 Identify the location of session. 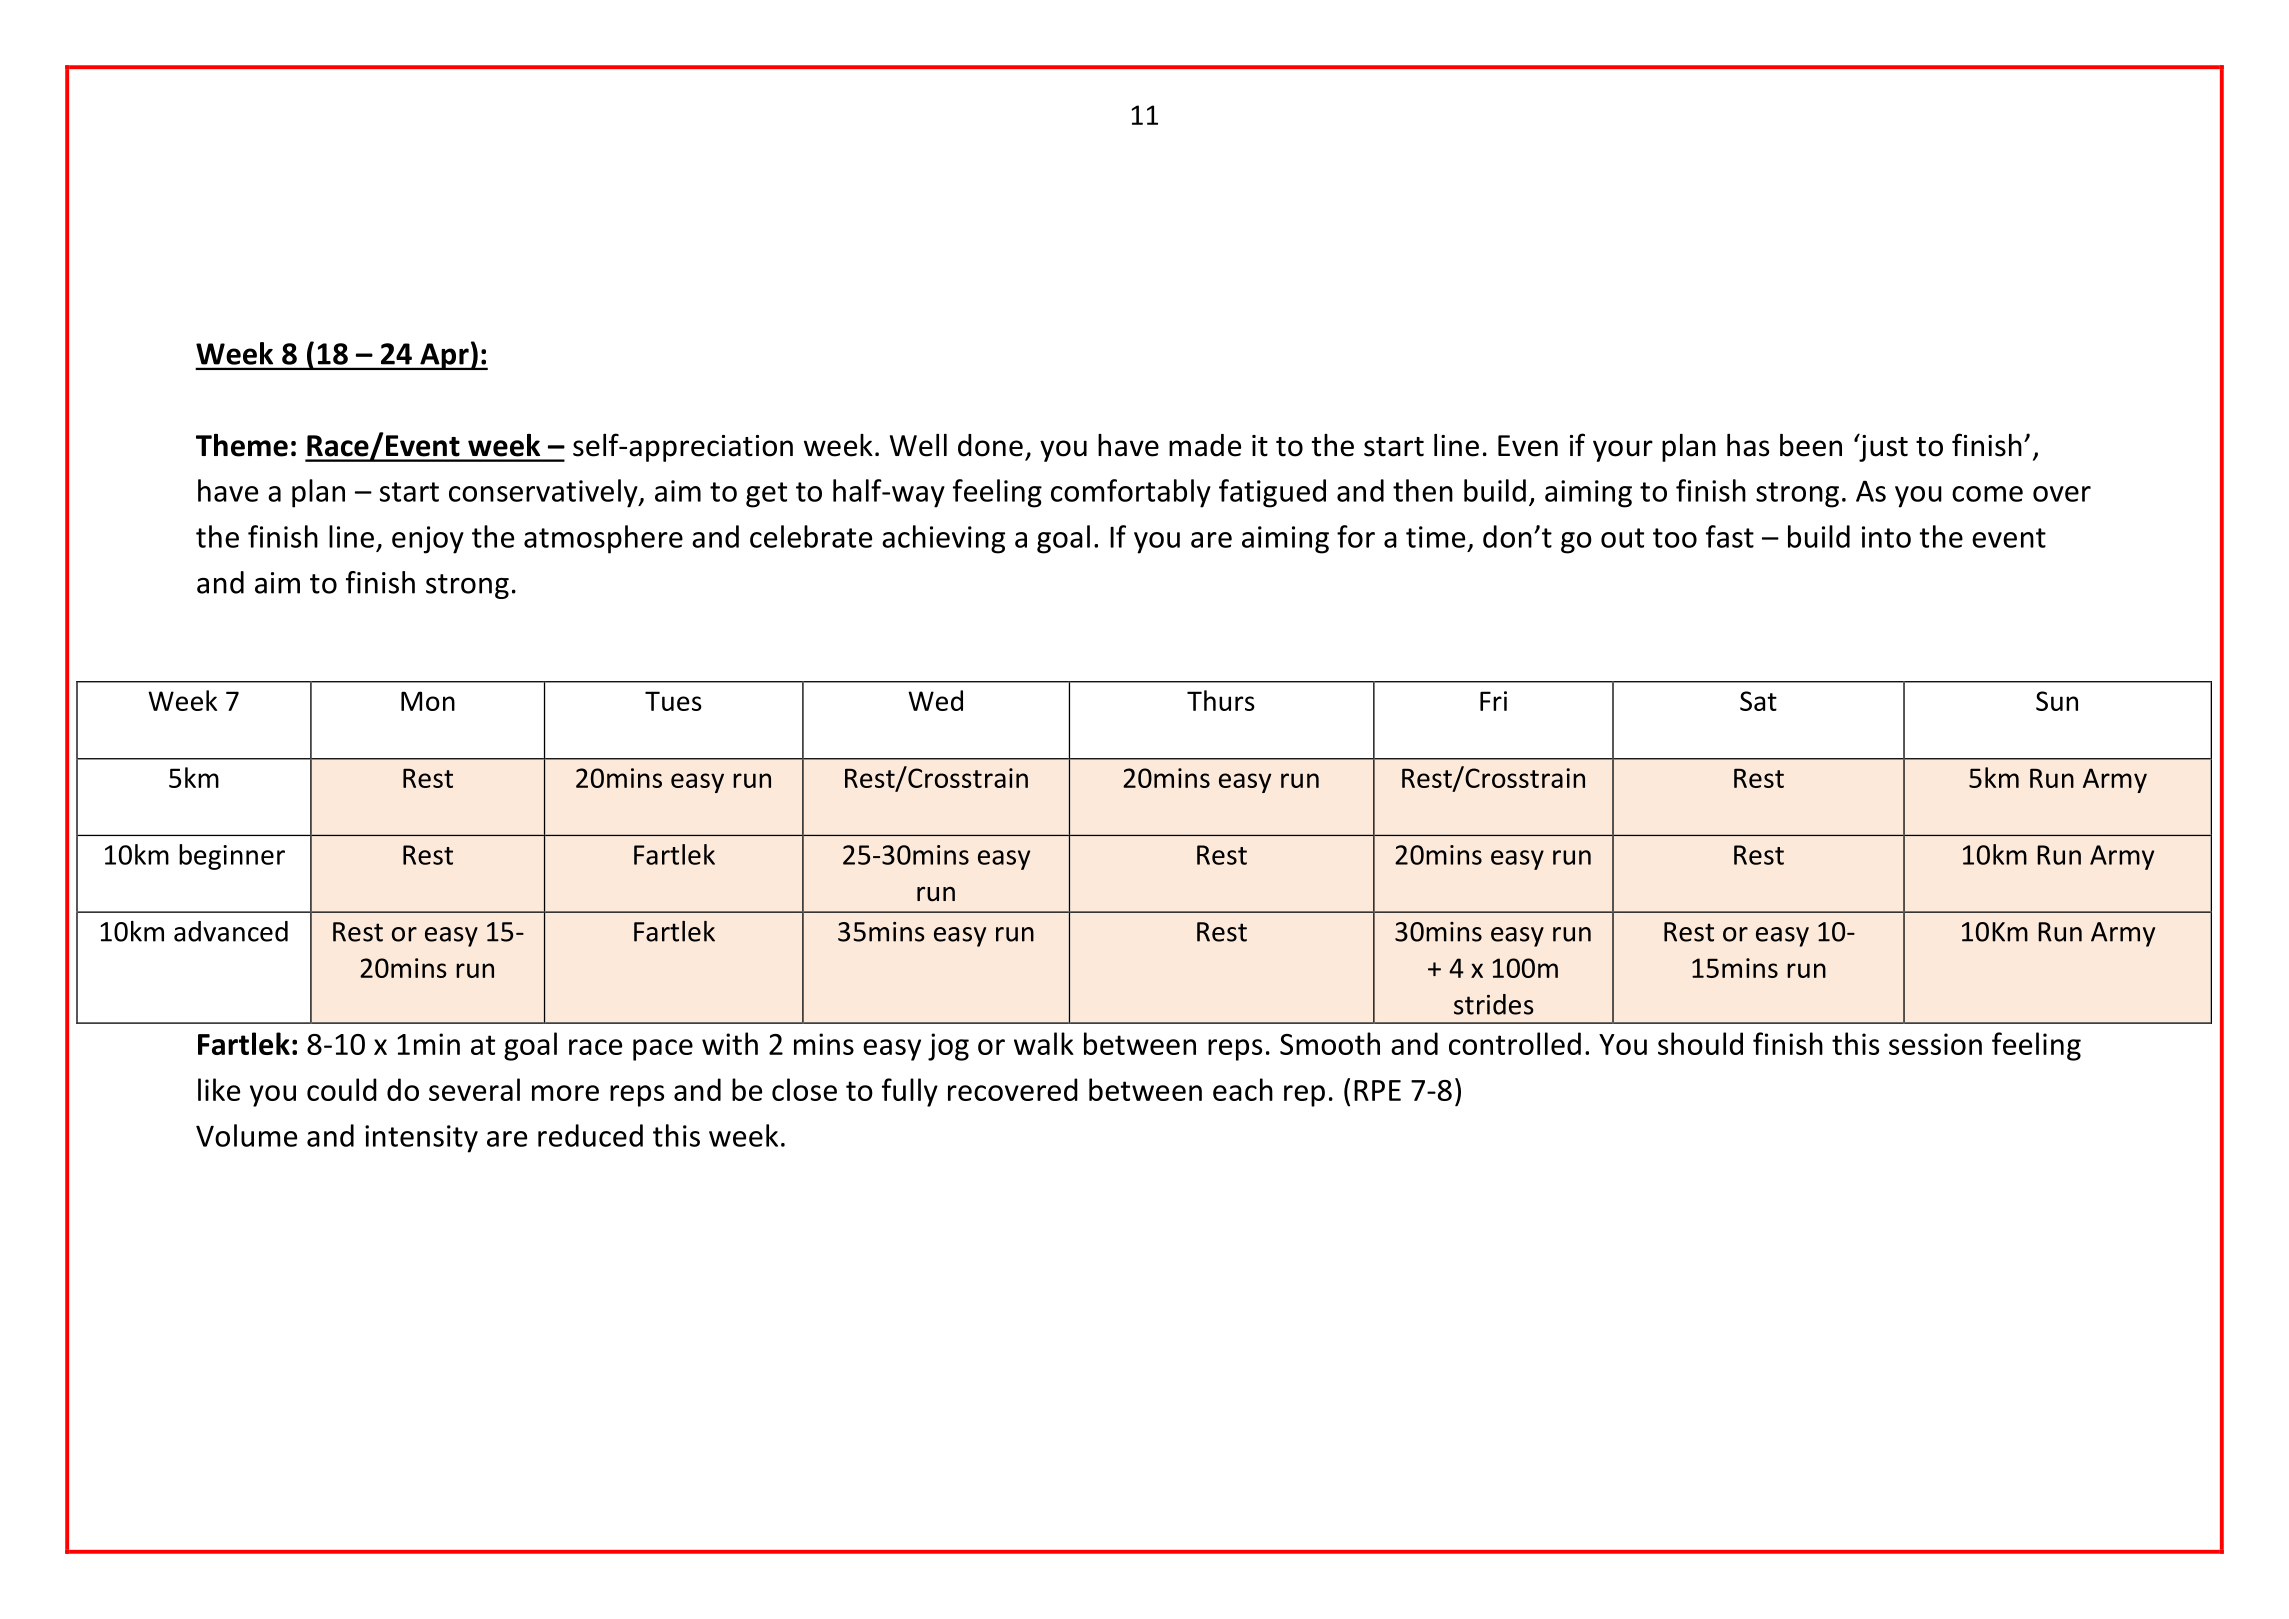
(1935, 1044).
